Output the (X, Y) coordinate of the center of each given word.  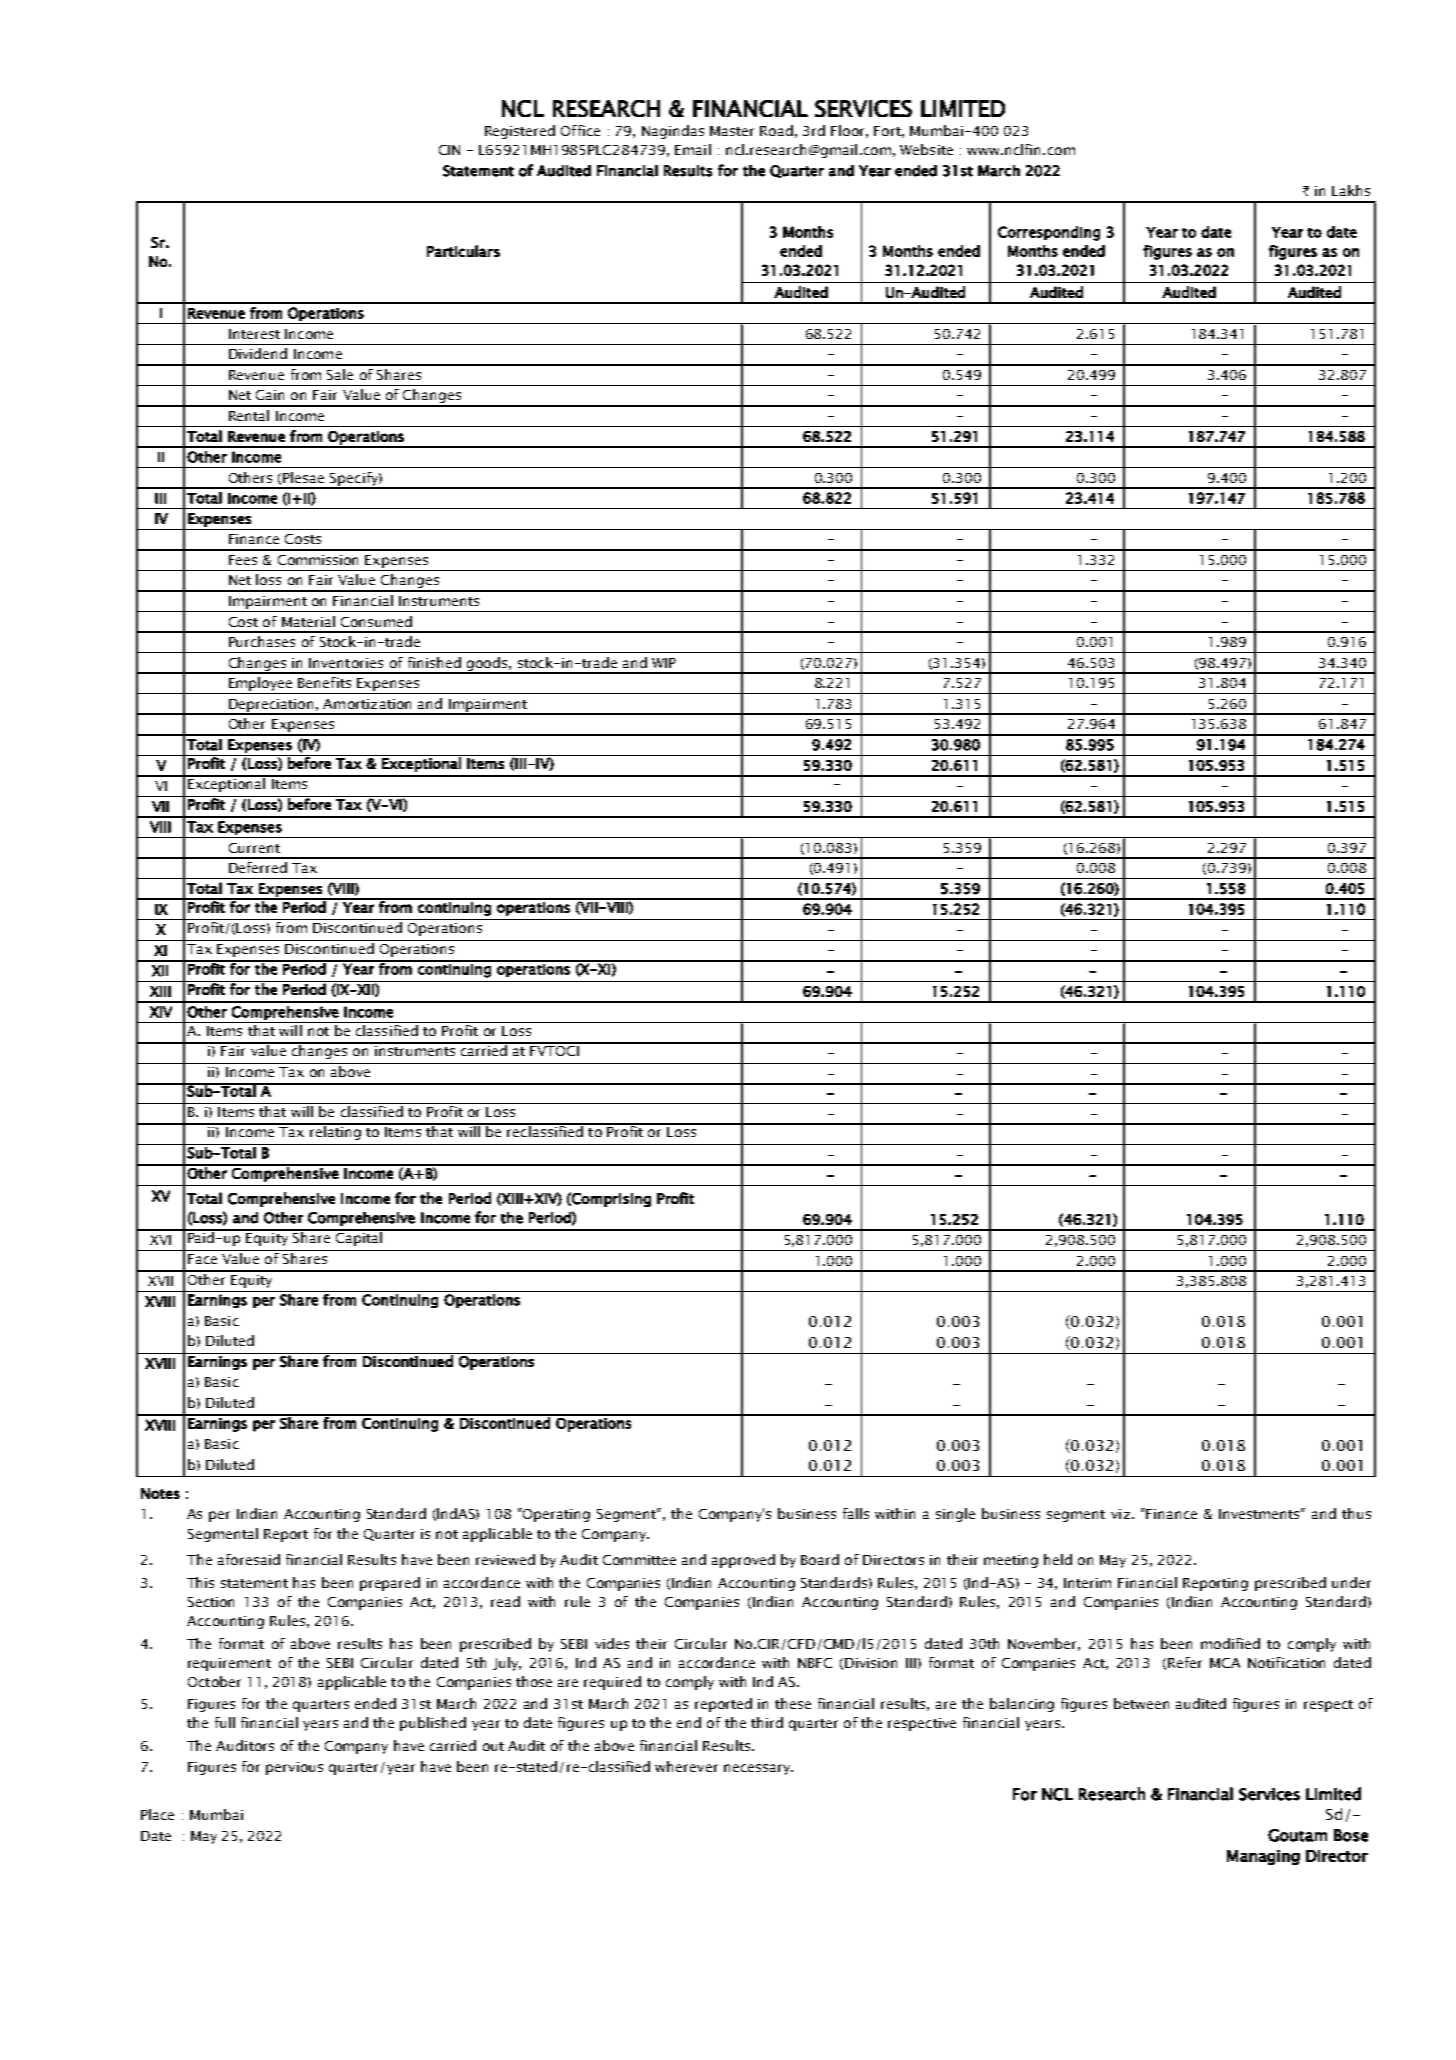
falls (856, 1513)
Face (202, 1259)
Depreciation (271, 706)
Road (776, 130)
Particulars (463, 251)
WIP (664, 663)
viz (1120, 1514)
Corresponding (1049, 233)
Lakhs (1351, 190)
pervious (294, 1768)
